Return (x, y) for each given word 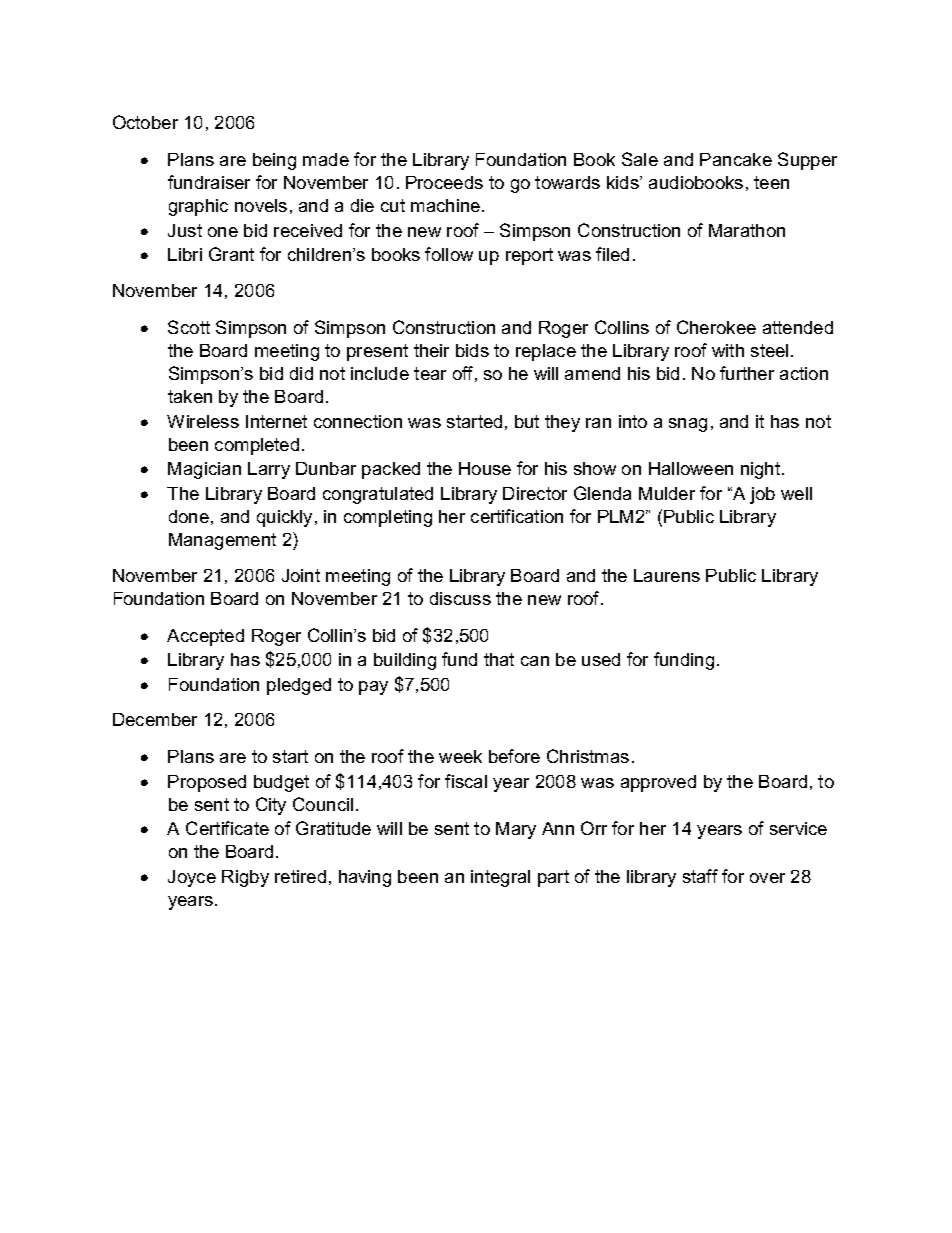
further (747, 373)
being (274, 161)
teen (771, 182)
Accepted (205, 637)
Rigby (245, 878)
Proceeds (444, 182)
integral (500, 878)
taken (190, 396)
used (601, 659)
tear (430, 373)
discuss (460, 598)
